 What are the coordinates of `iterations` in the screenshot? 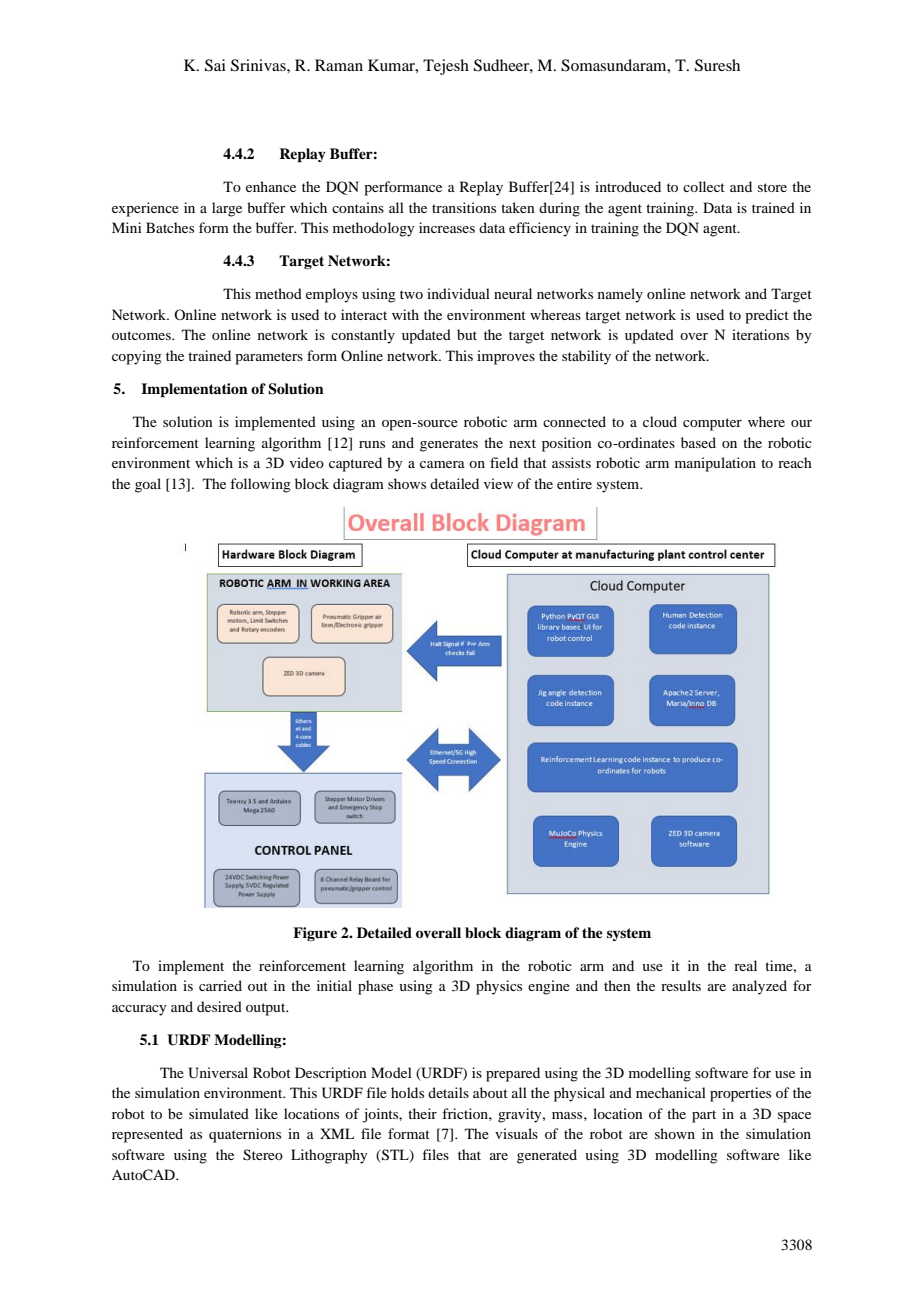 It's located at (760, 334).
